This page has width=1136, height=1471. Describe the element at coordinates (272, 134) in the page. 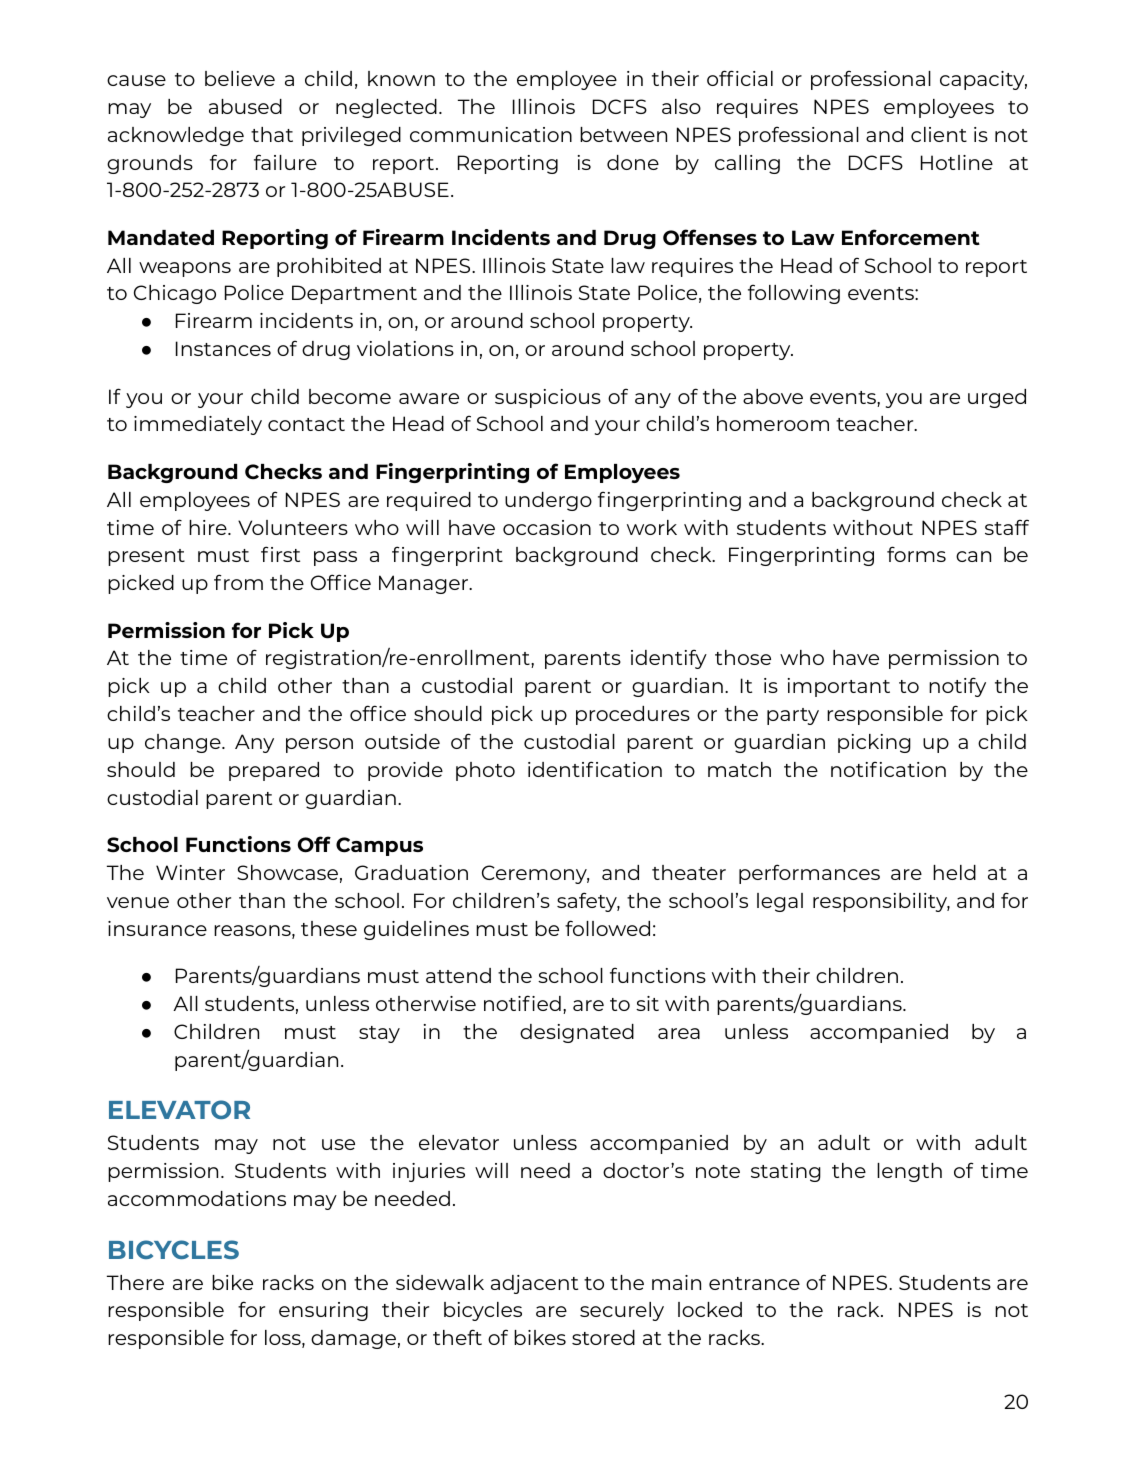

I see `that` at that location.
